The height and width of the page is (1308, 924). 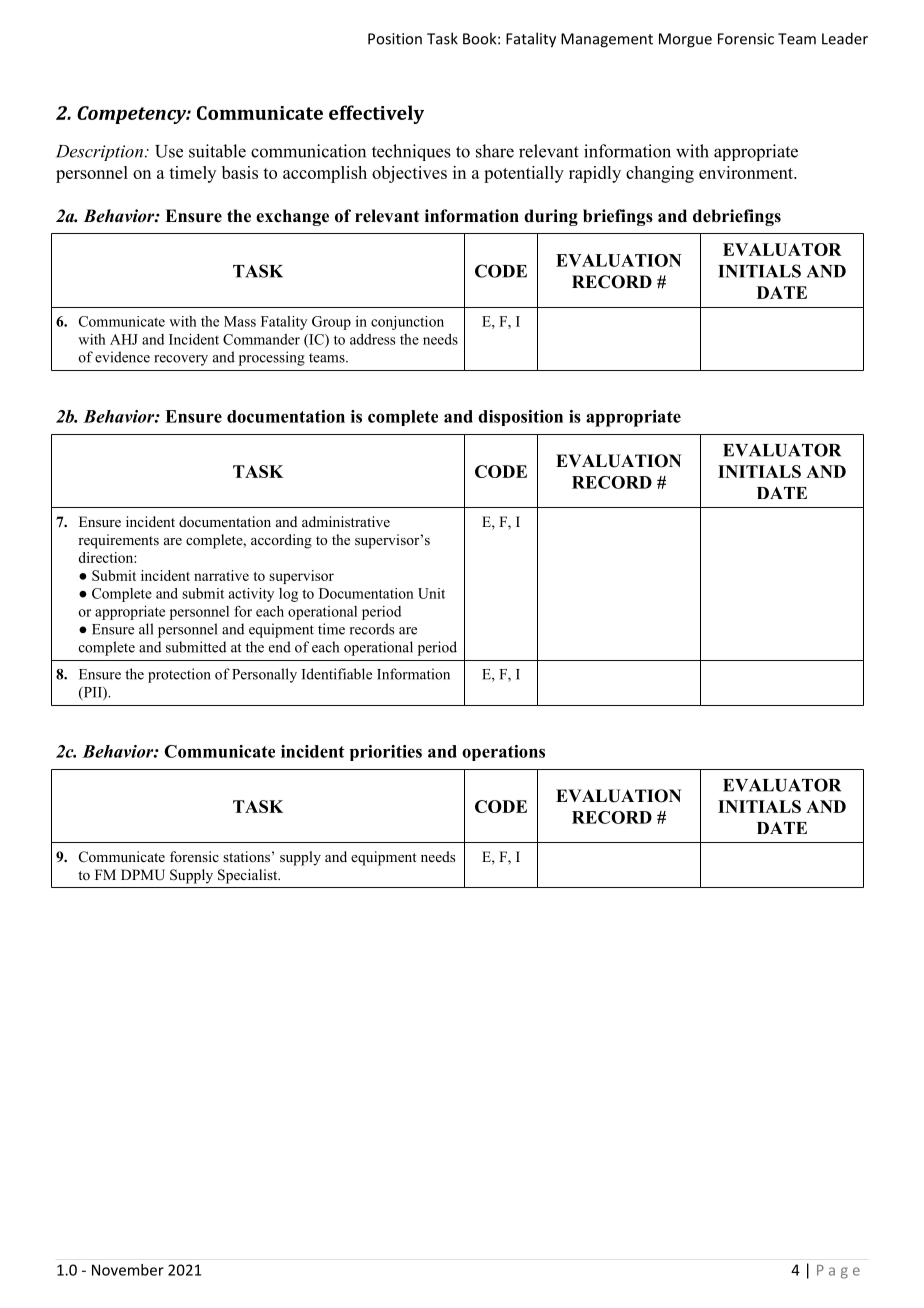 I want to click on Specialist, so click(x=249, y=876).
